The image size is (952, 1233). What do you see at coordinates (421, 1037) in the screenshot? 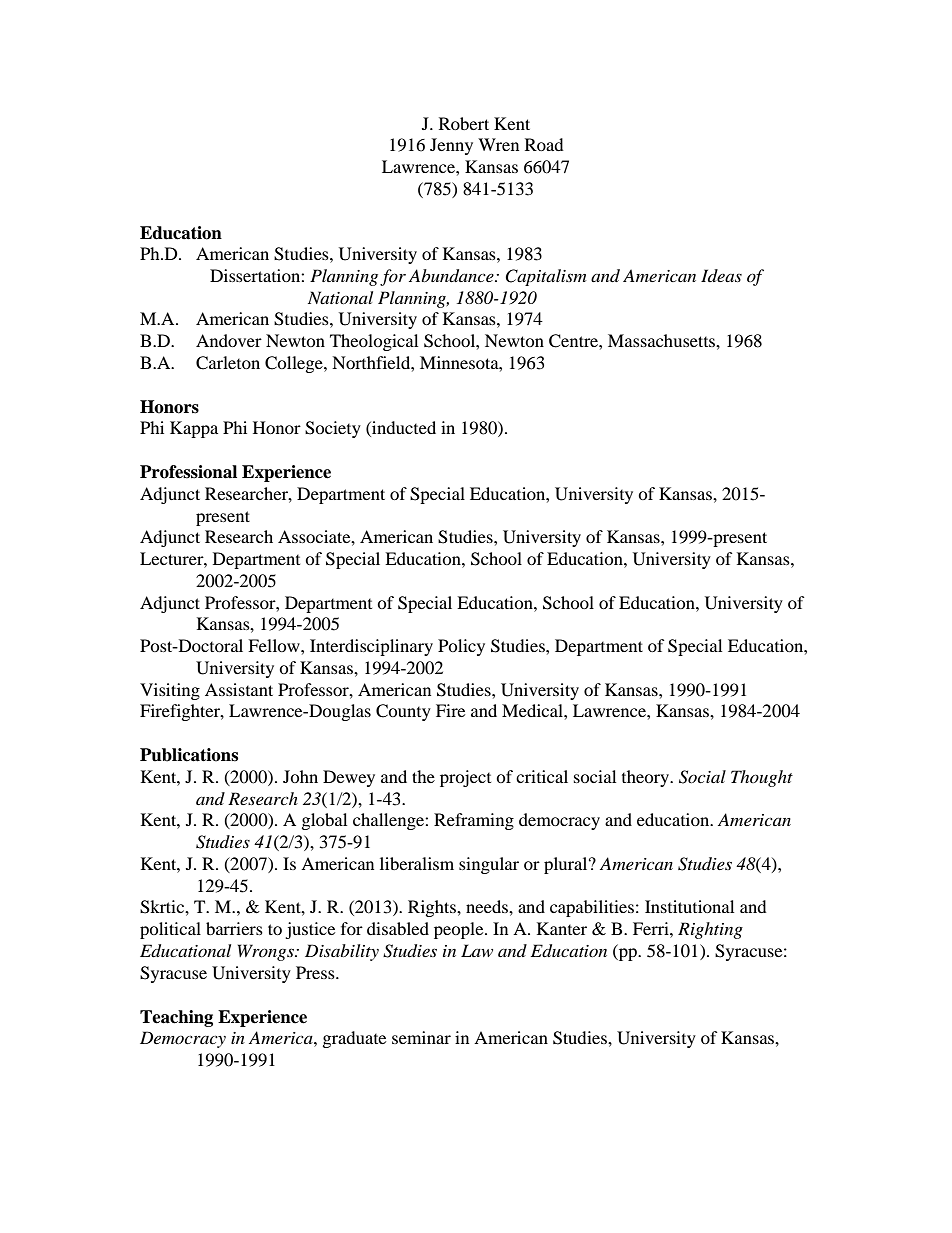
I see `seminar` at bounding box center [421, 1037].
